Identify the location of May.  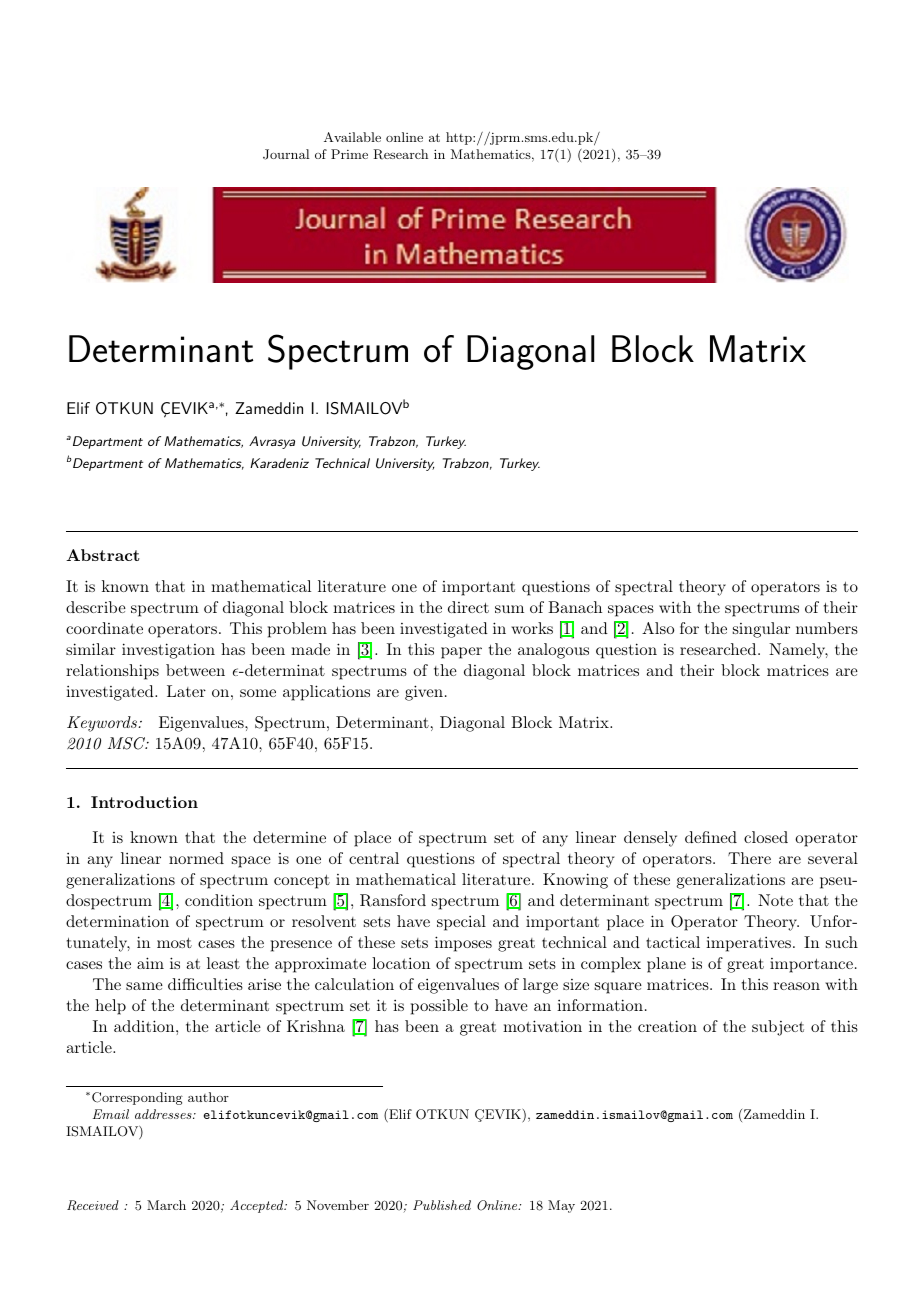
(561, 1206).
